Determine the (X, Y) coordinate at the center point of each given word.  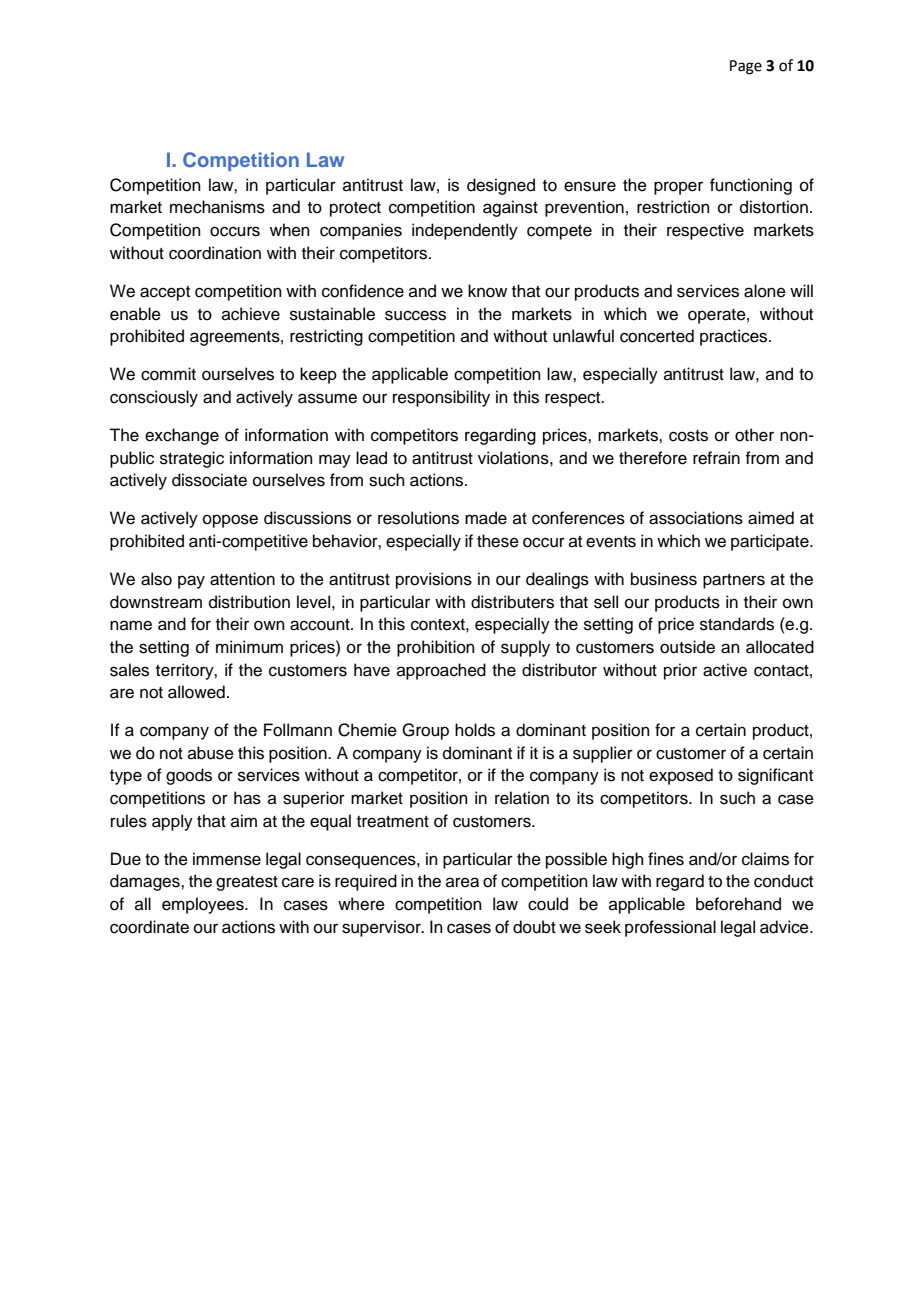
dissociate (209, 480)
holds (475, 730)
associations (696, 518)
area (462, 882)
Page (746, 67)
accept (165, 293)
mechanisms (217, 207)
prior (680, 671)
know (487, 291)
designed (501, 186)
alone (765, 291)
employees (204, 905)
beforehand (738, 904)
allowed (196, 692)
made (486, 518)
